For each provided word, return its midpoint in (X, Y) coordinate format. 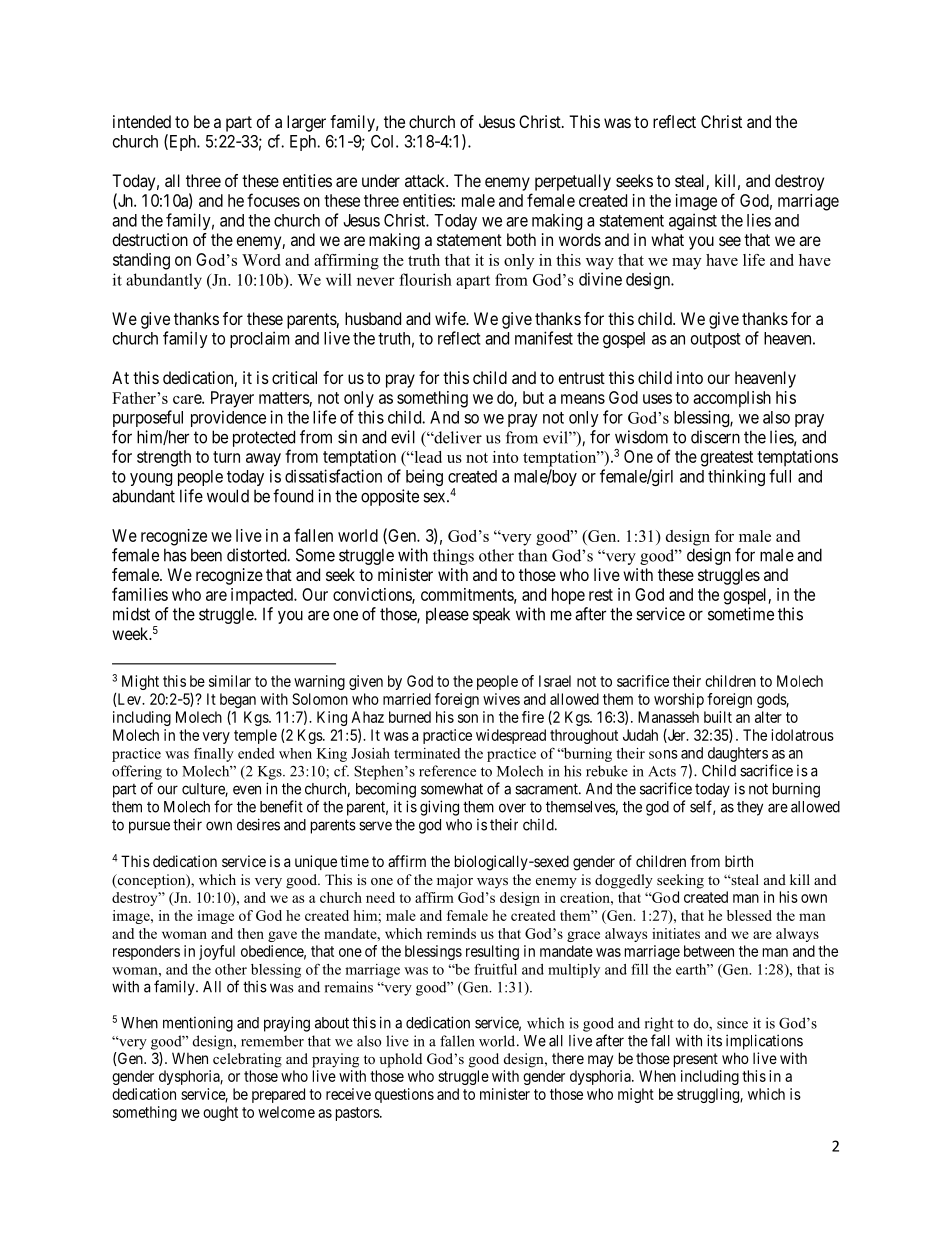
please (447, 615)
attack (426, 180)
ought (220, 1113)
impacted (263, 596)
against (693, 221)
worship (679, 700)
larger (306, 123)
